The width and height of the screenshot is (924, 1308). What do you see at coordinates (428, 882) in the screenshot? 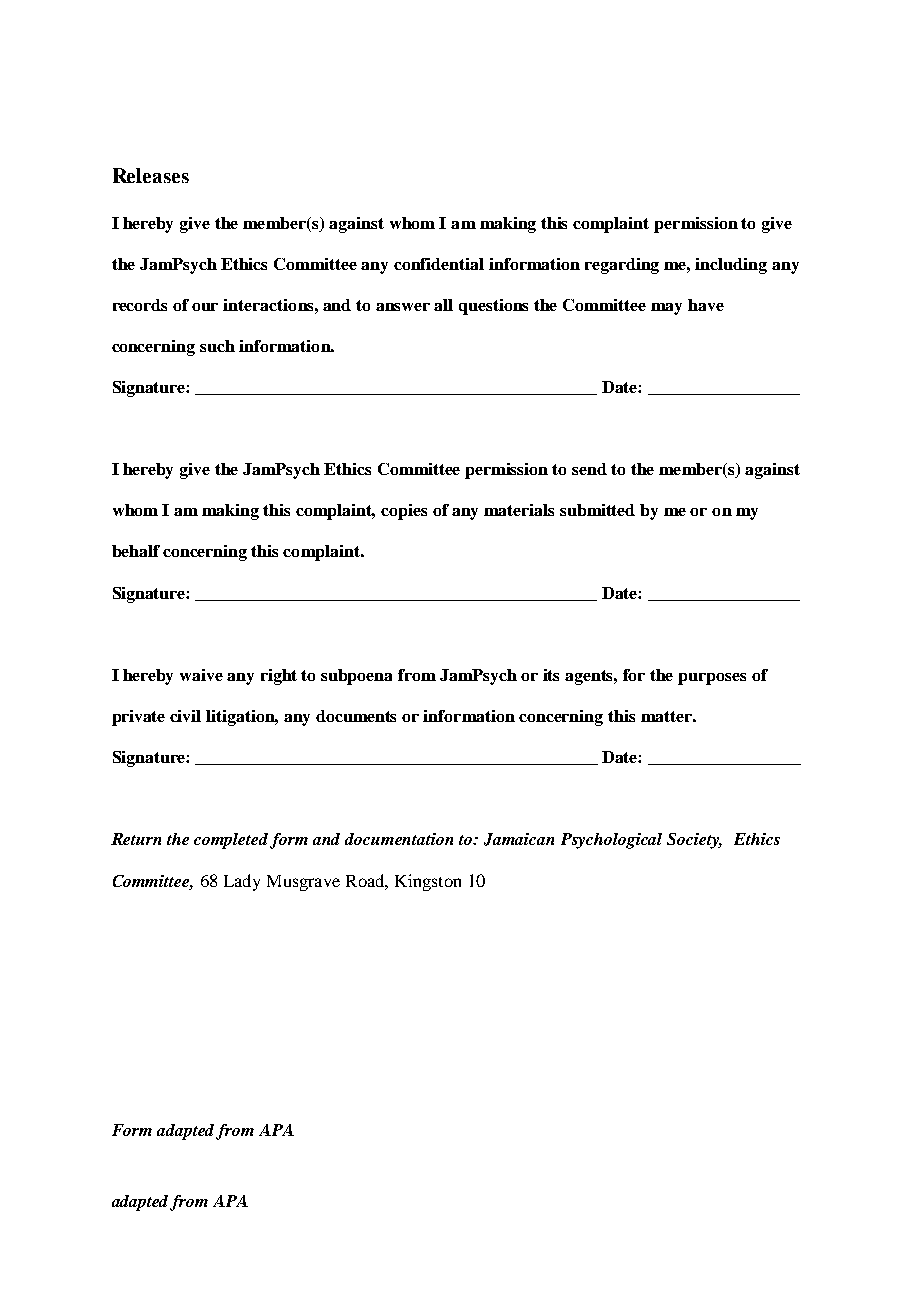
I see `Kingston` at bounding box center [428, 882].
